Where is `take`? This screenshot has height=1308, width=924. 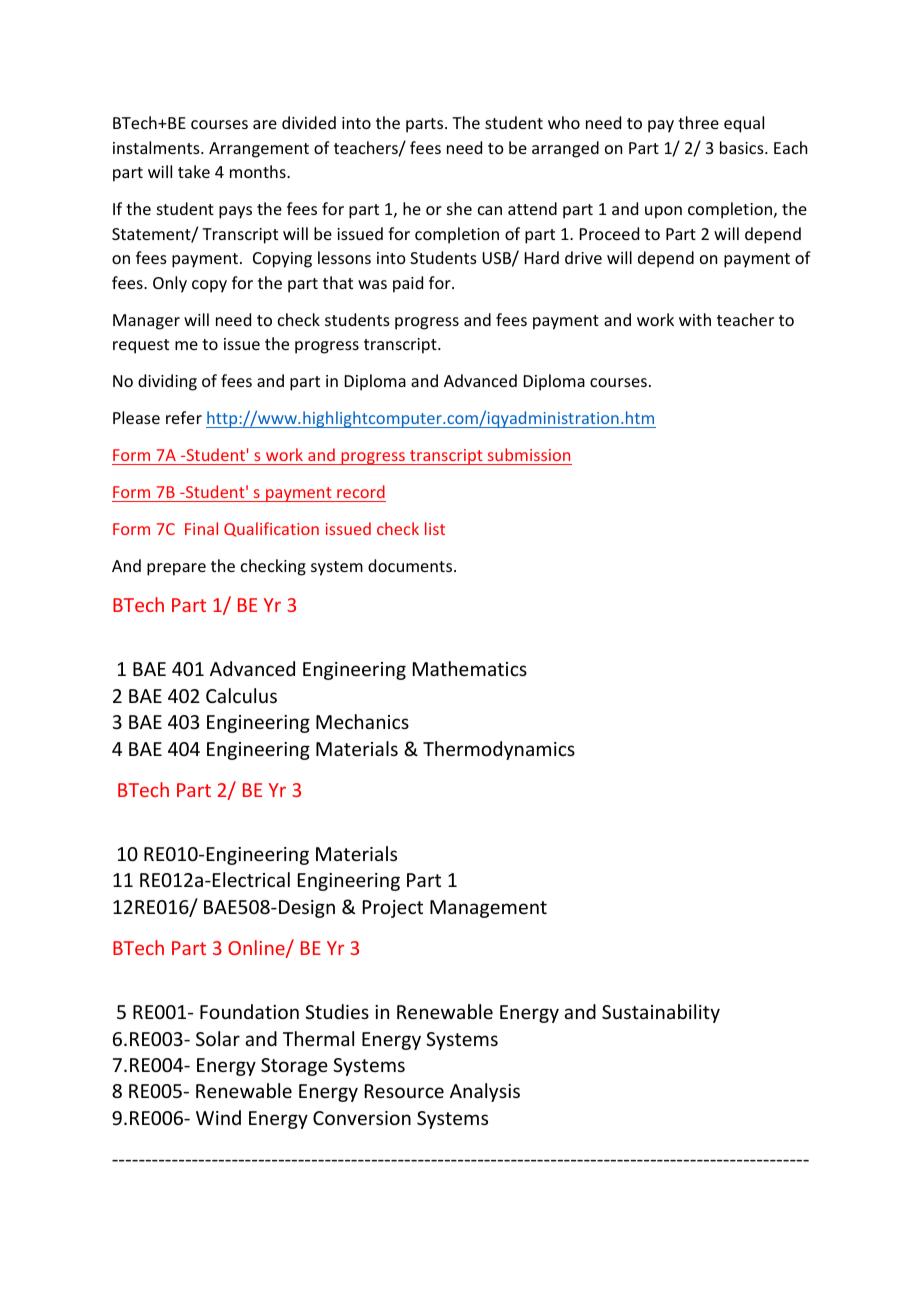
take is located at coordinates (194, 171).
